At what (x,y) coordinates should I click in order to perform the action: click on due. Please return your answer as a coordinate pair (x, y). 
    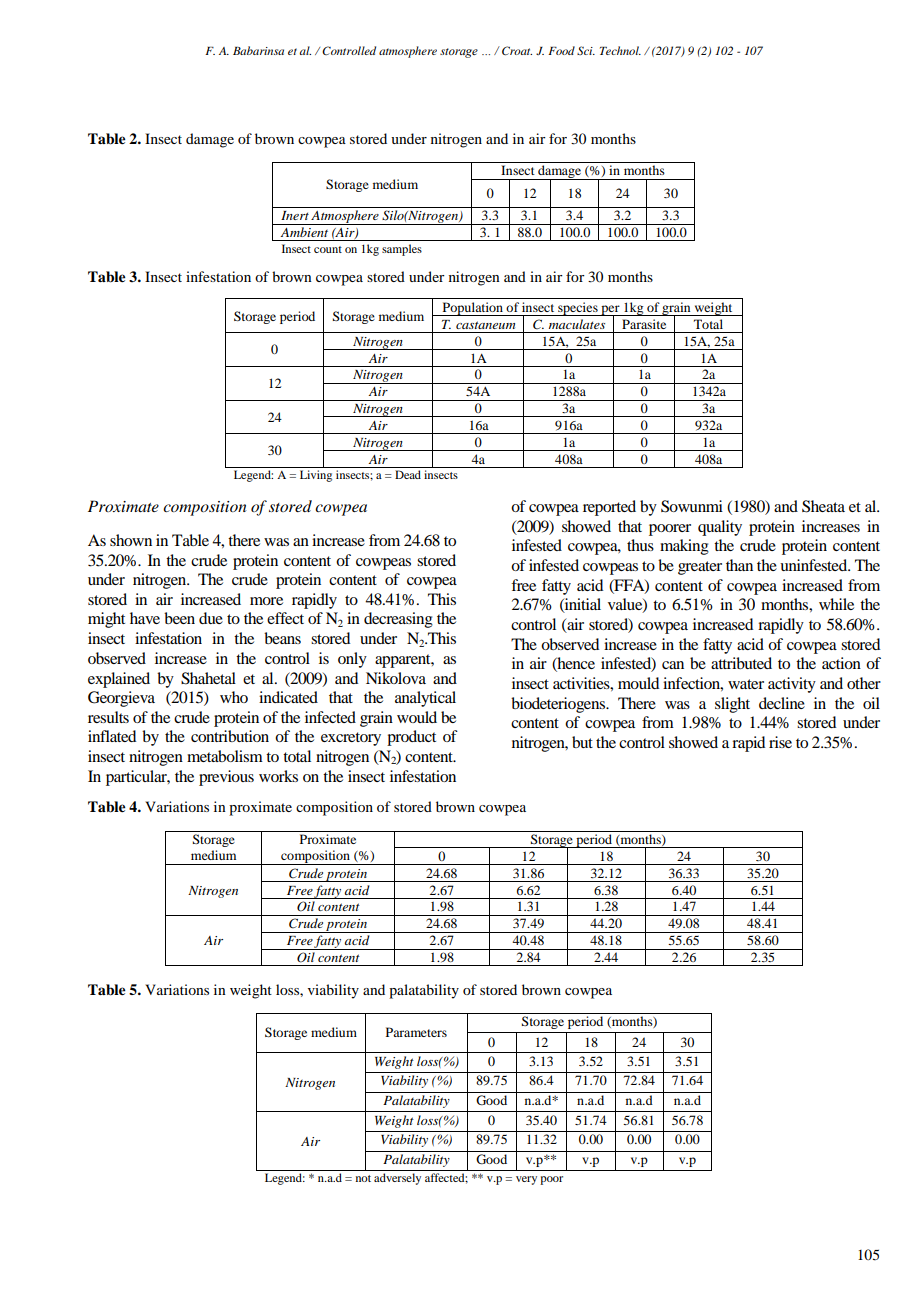
    Looking at the image, I should click on (211, 618).
